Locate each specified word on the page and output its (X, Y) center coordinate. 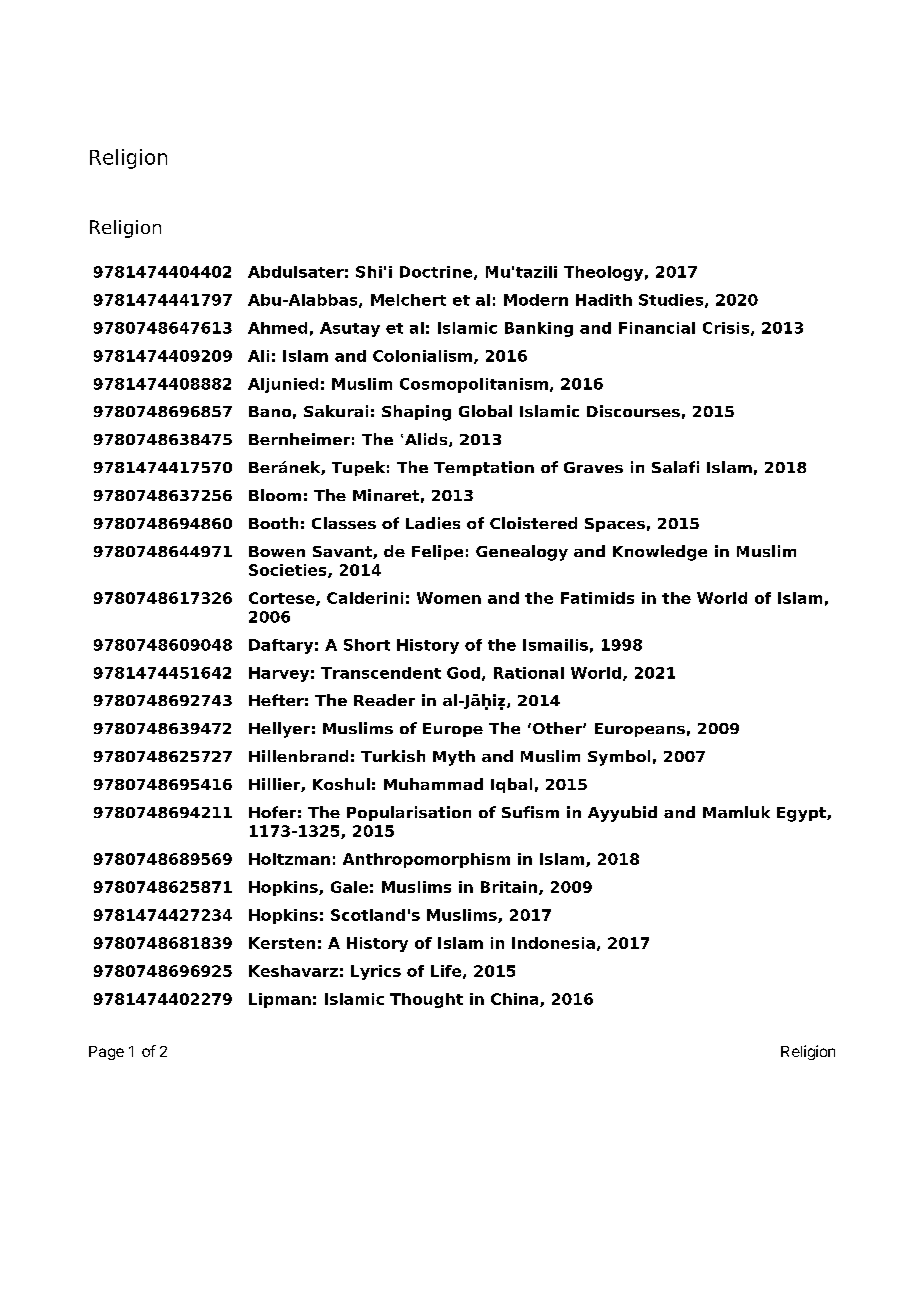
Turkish (393, 756)
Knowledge (660, 553)
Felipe (437, 552)
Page (106, 1053)
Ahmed (277, 328)
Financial (657, 328)
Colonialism (424, 357)
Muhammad (433, 784)
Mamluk (736, 812)
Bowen (277, 551)
